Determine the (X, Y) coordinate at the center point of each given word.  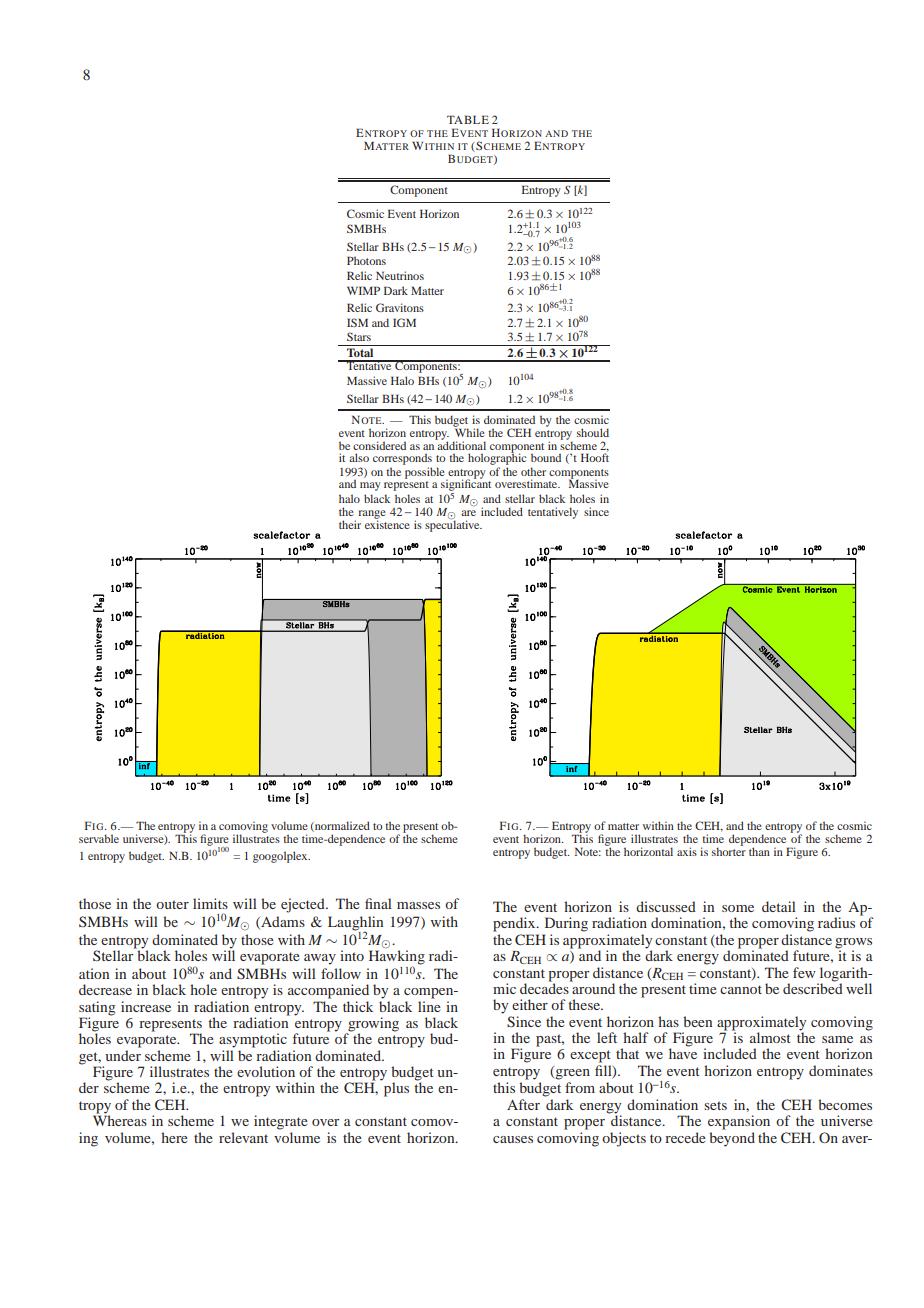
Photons (366, 260)
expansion (739, 1122)
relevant (243, 1137)
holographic (497, 460)
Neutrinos (400, 275)
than (759, 851)
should (593, 432)
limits (210, 903)
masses (418, 905)
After (523, 1104)
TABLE (468, 119)
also (359, 457)
